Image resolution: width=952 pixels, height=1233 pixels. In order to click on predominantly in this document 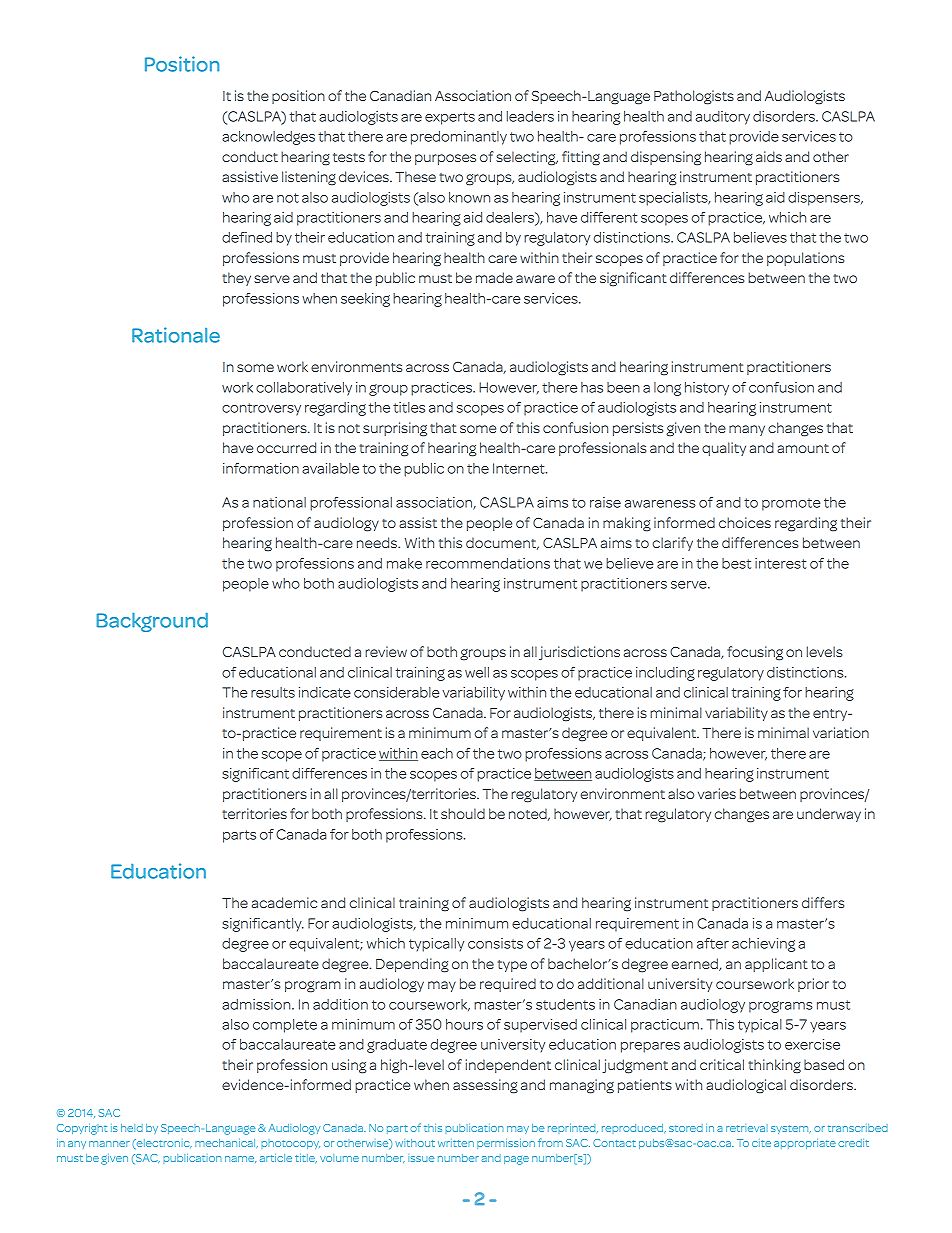, I will do `click(459, 138)`.
